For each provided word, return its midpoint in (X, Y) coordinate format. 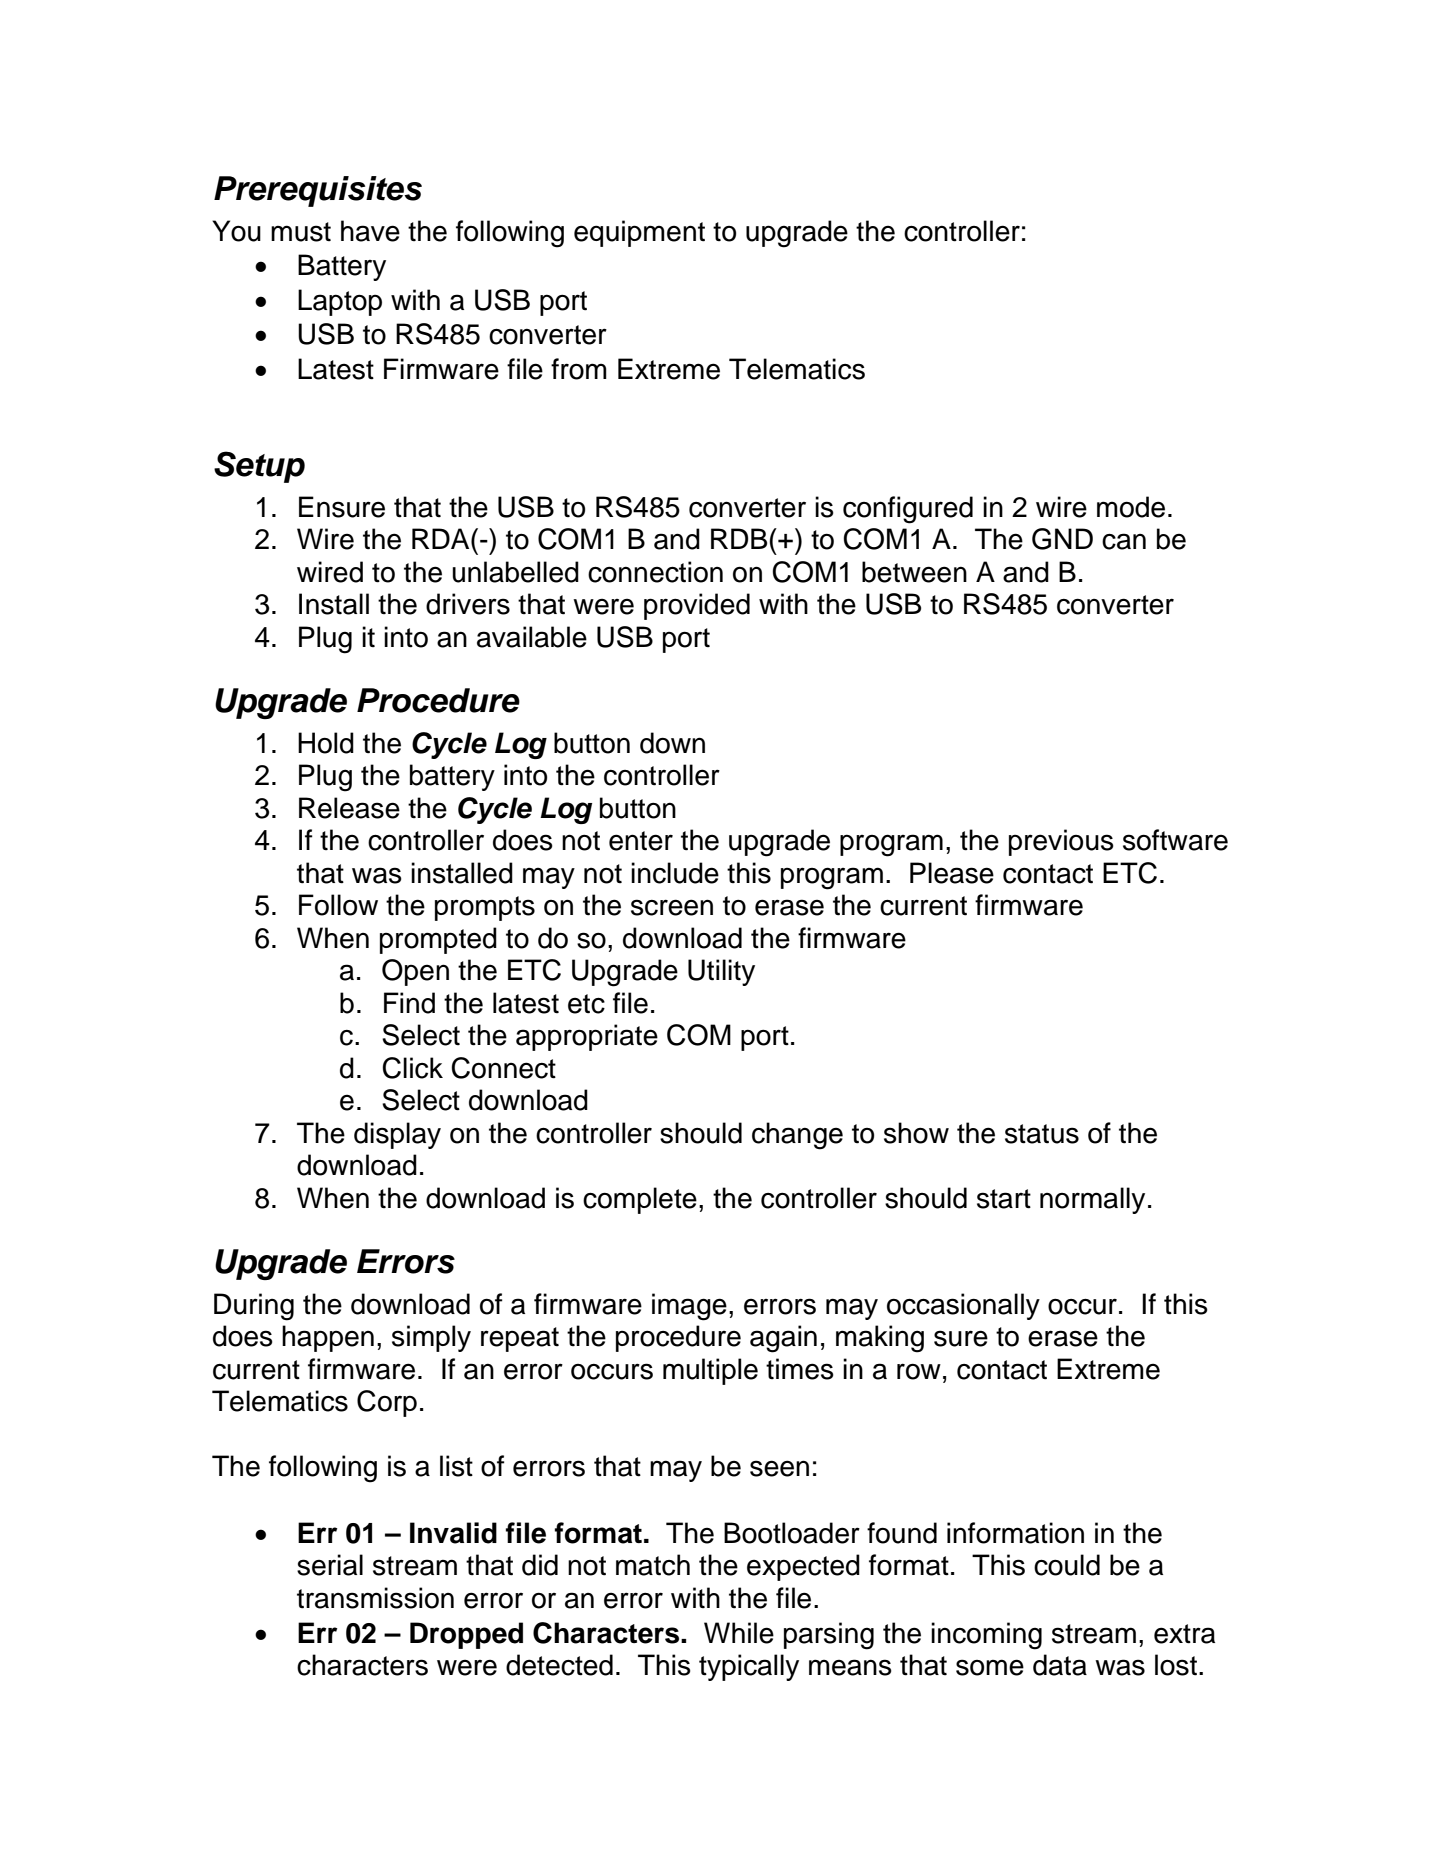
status (1042, 1134)
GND (1062, 539)
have (370, 231)
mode (1131, 507)
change (797, 1136)
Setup (259, 467)
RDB (740, 538)
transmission (375, 1598)
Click (412, 1068)
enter (641, 841)
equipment (639, 233)
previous (1061, 842)
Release (349, 808)
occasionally (963, 1306)
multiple (710, 1371)
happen (328, 1338)
